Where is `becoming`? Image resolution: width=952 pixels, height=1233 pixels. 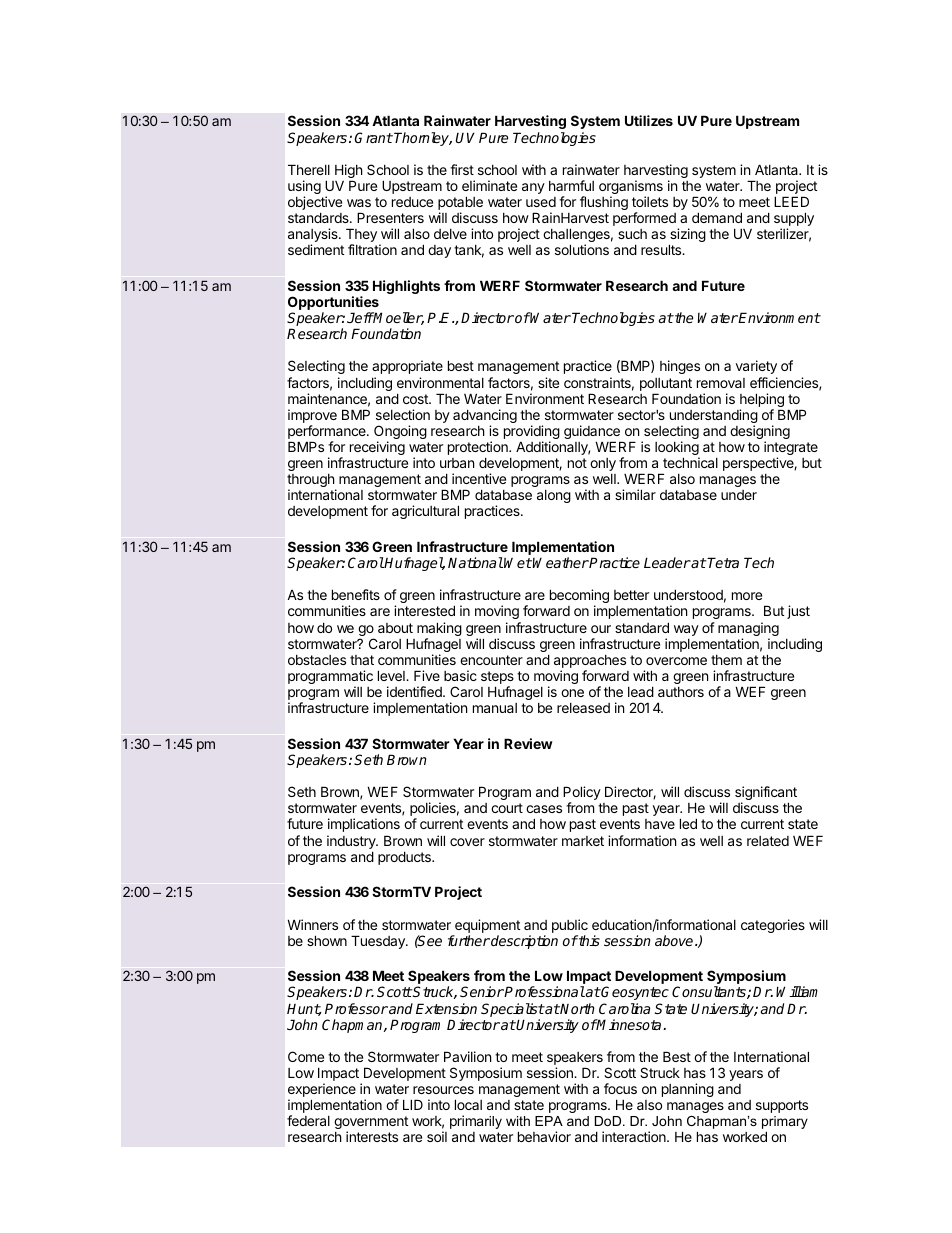
becoming is located at coordinates (579, 597).
